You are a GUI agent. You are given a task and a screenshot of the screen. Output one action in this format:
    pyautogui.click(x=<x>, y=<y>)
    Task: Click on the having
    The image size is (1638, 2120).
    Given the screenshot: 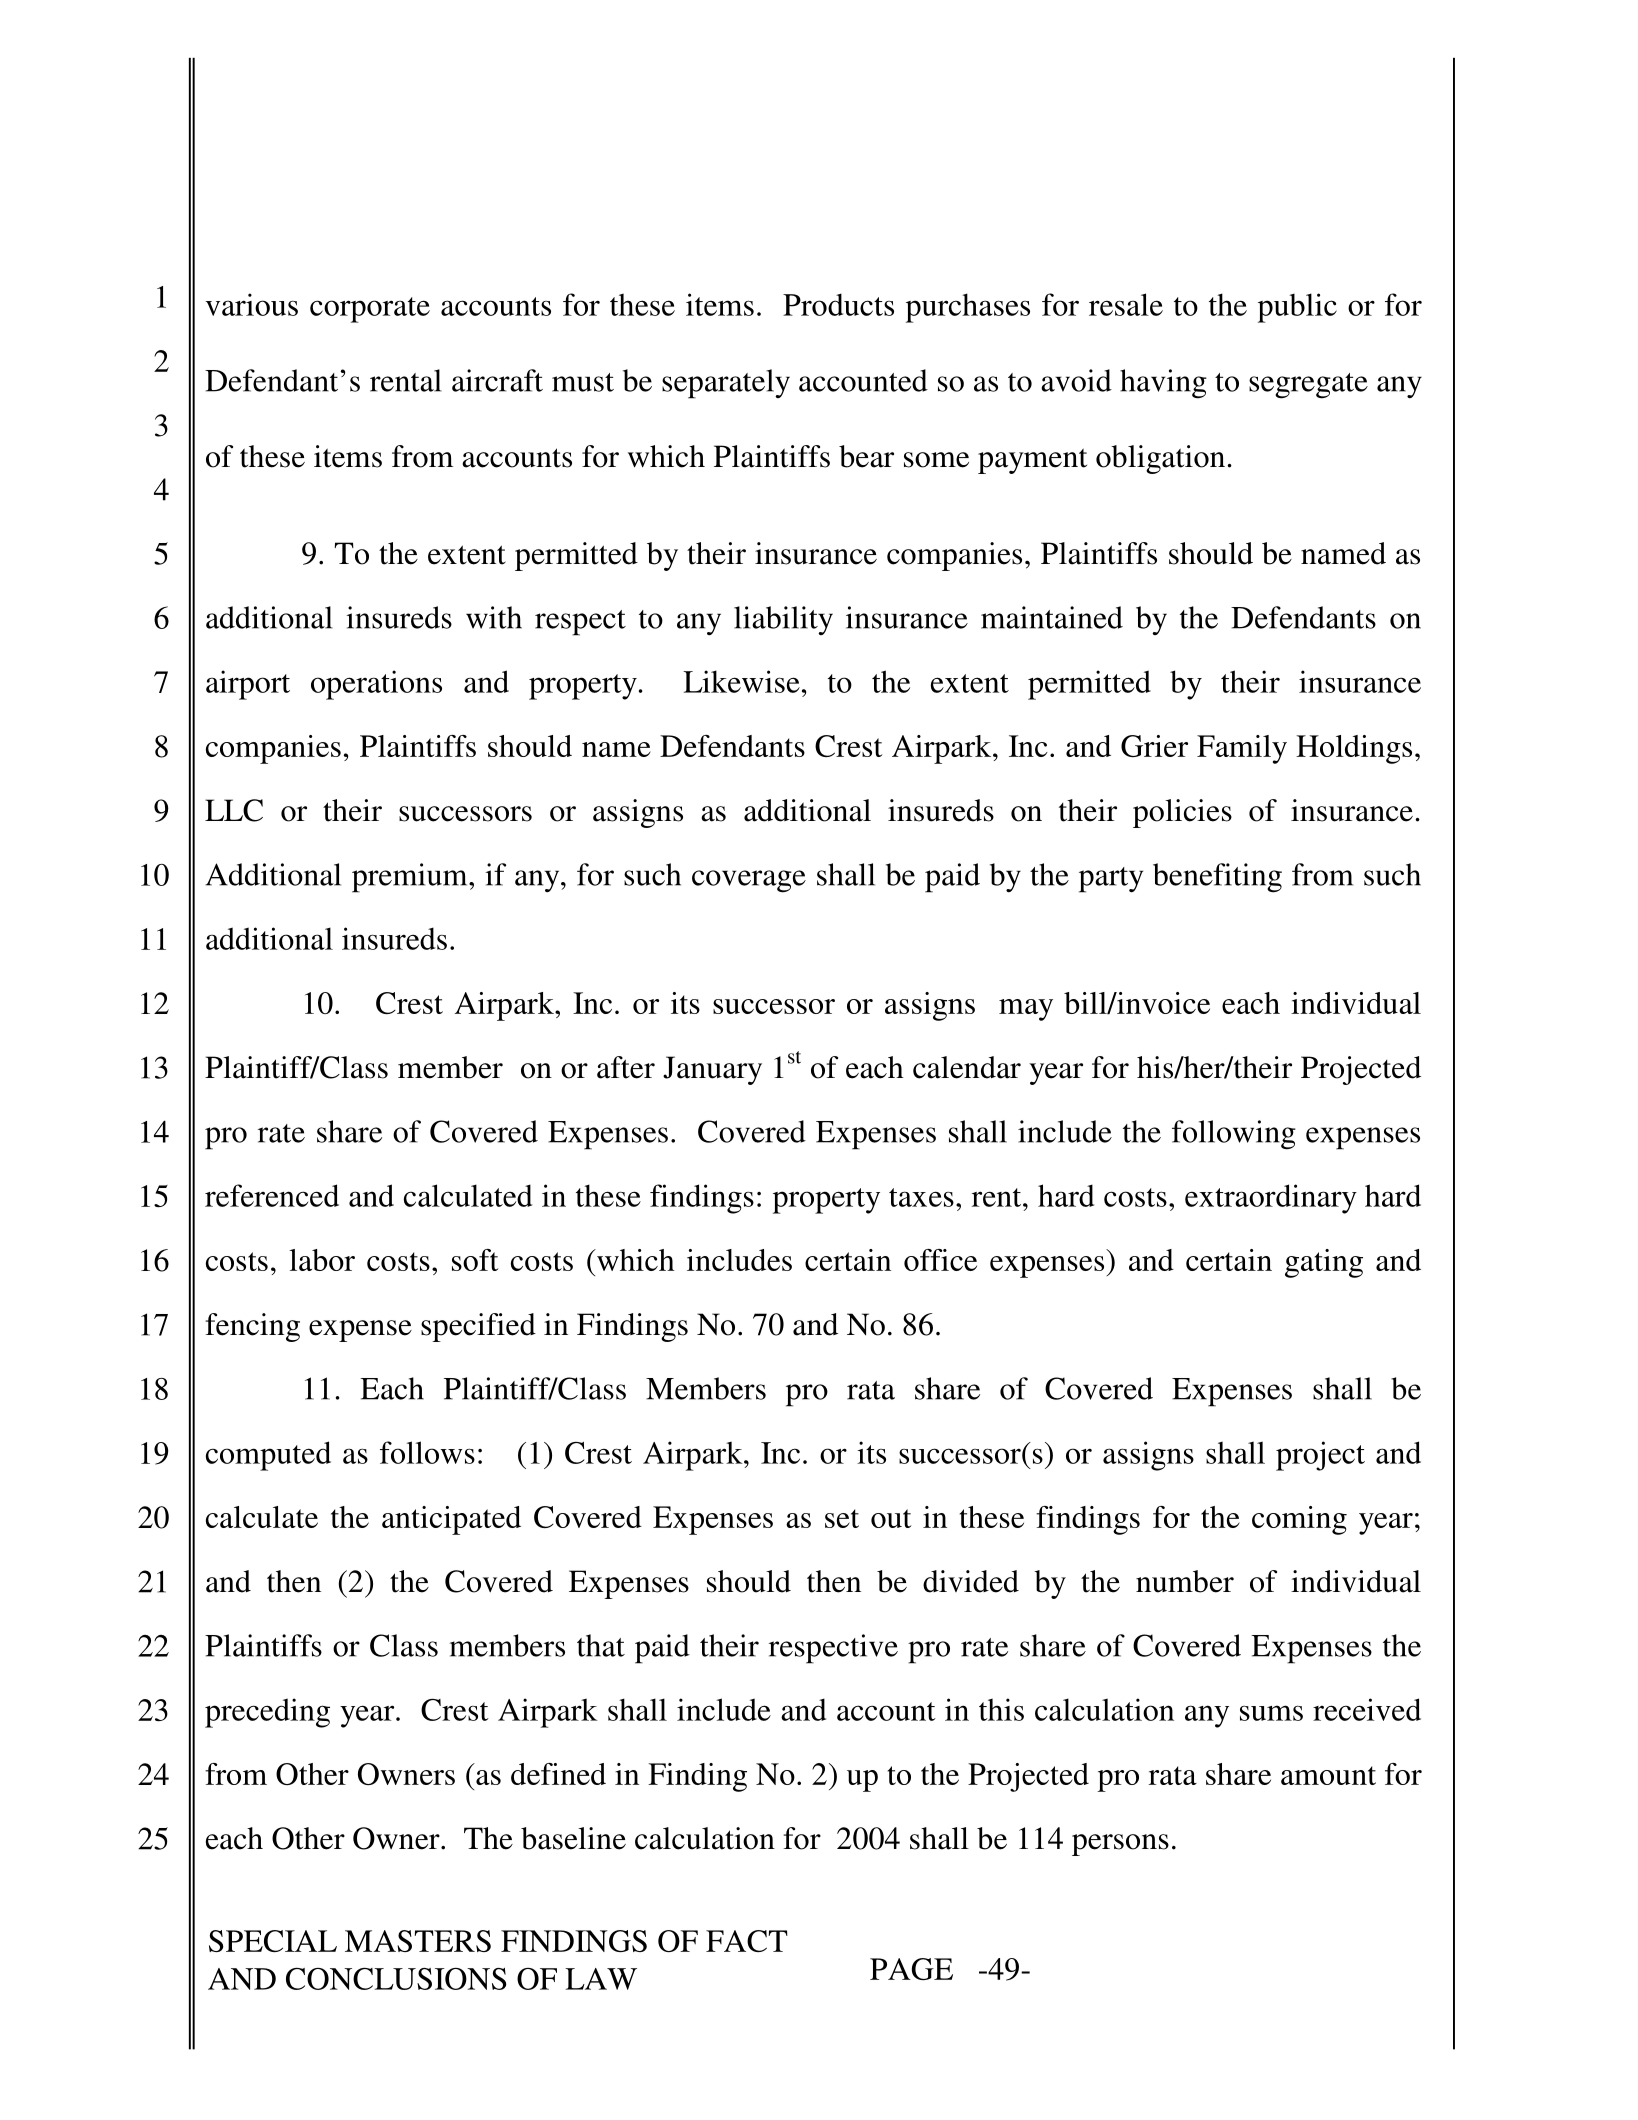 What is the action you would take?
    pyautogui.click(x=1163, y=384)
